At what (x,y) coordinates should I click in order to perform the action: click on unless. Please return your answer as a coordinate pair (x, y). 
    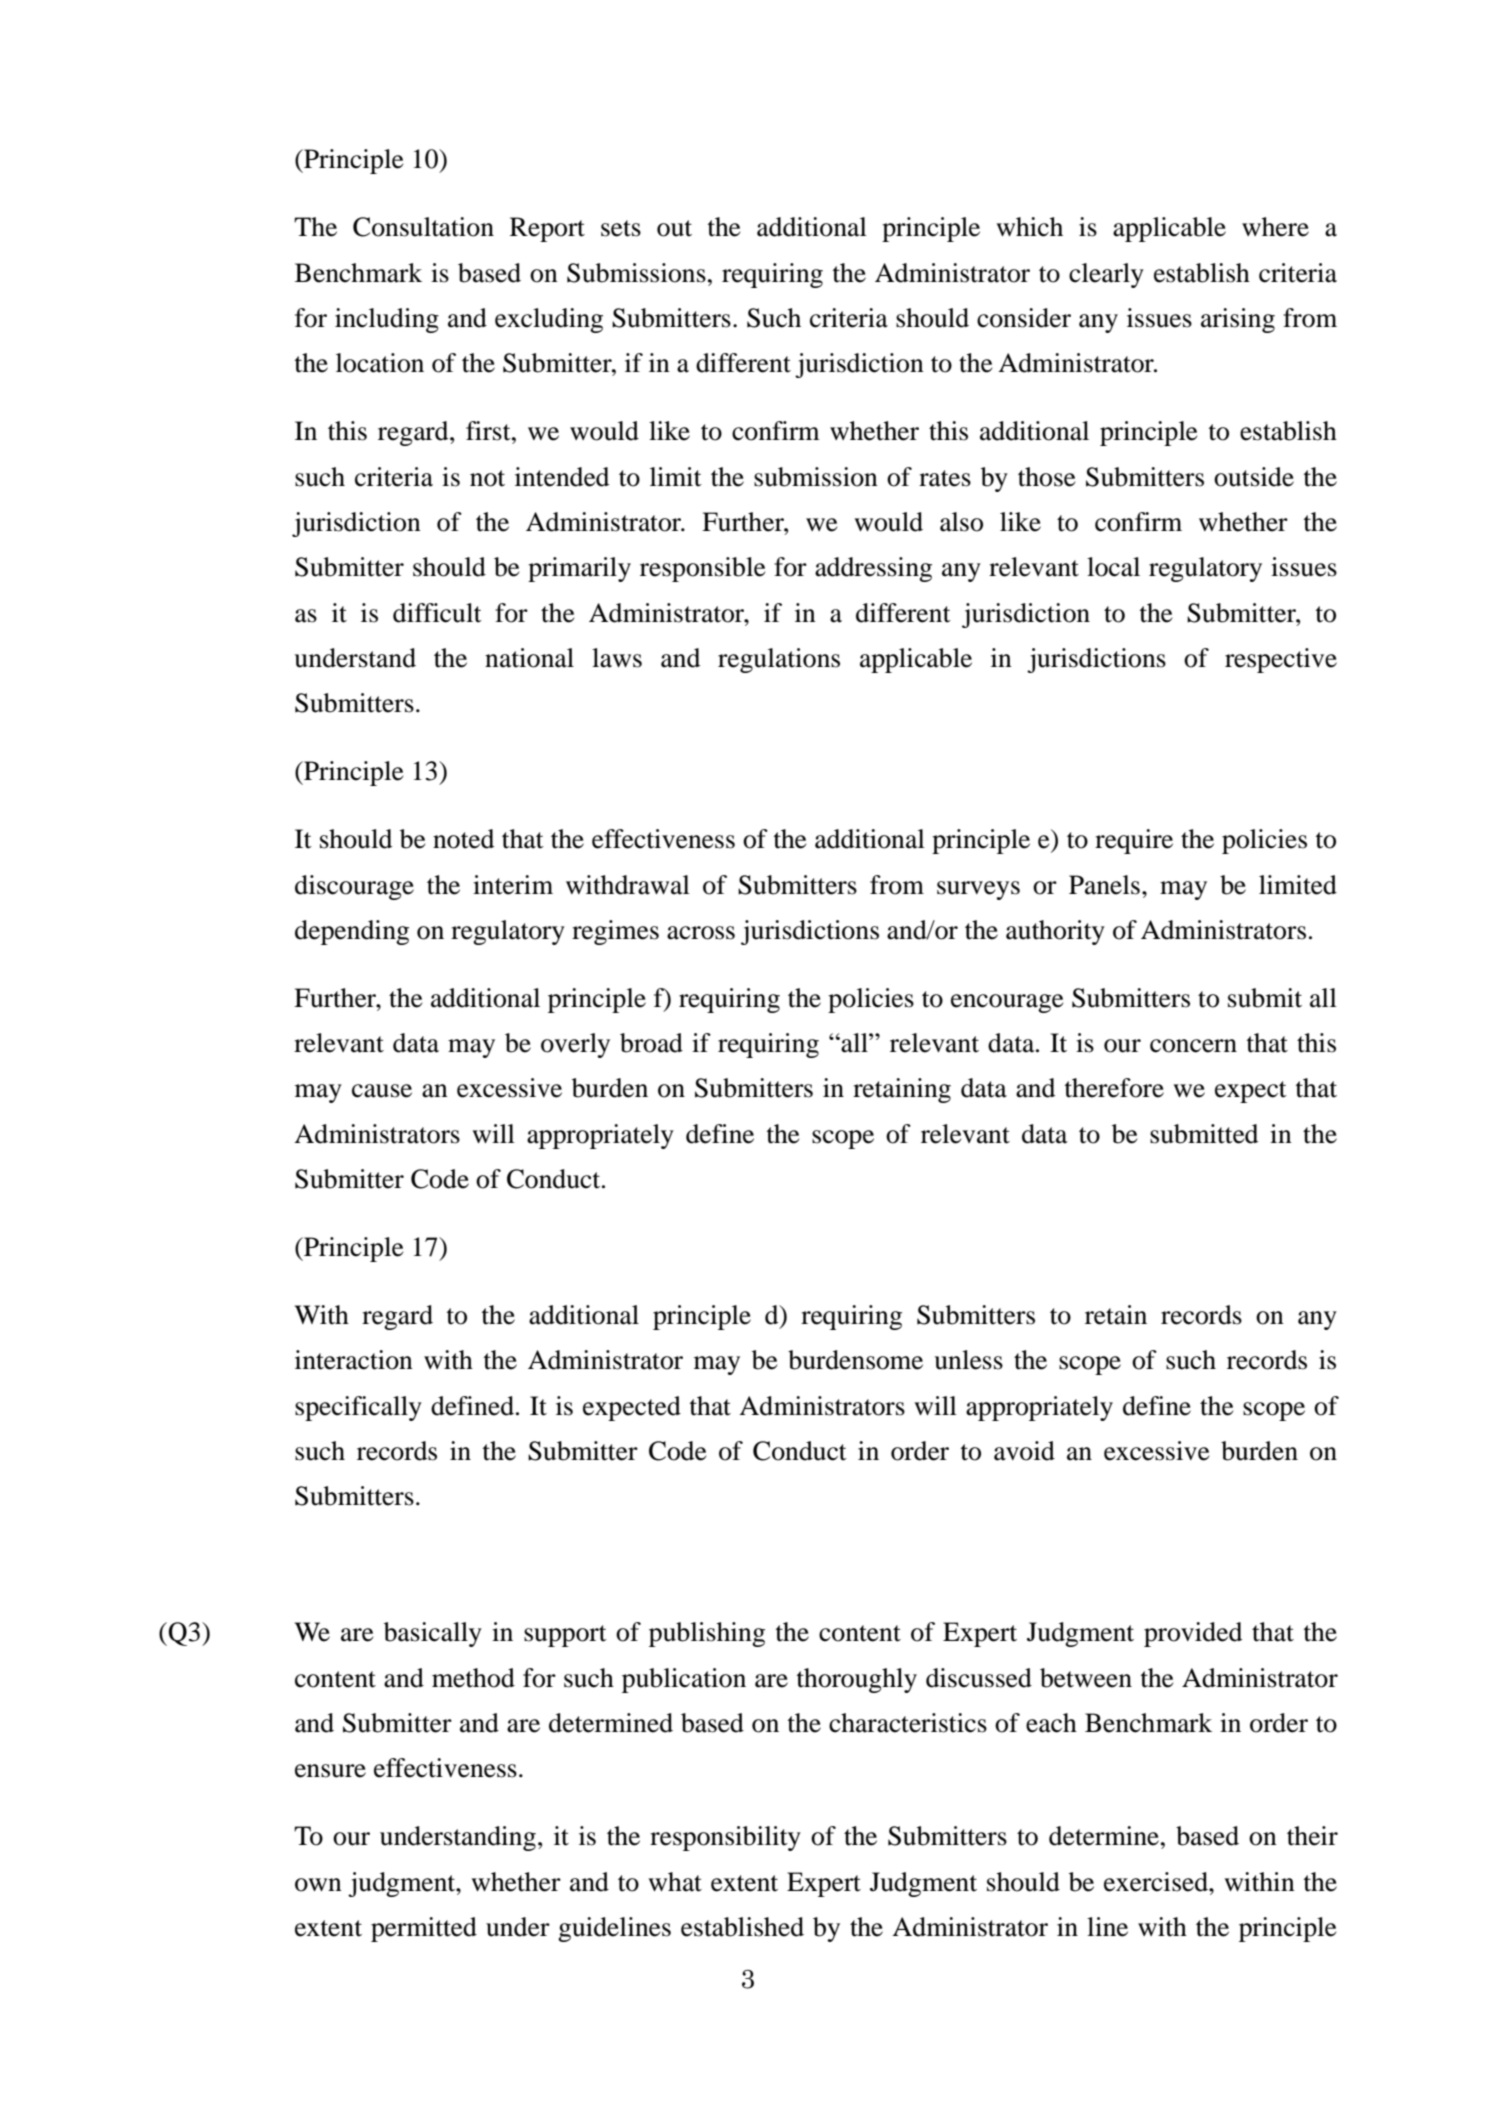
    Looking at the image, I should click on (968, 1360).
